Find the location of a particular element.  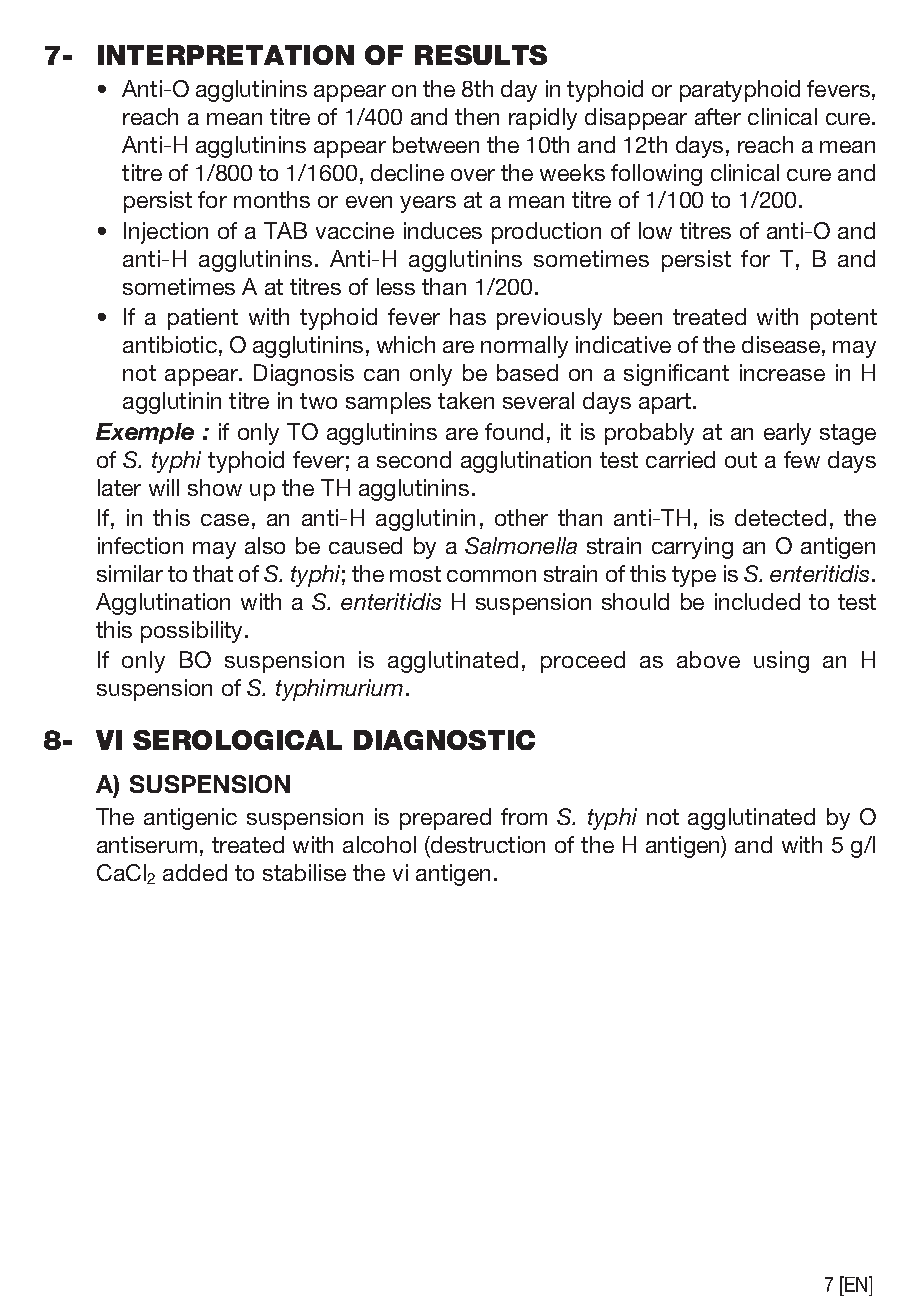

increase is located at coordinates (782, 372).
